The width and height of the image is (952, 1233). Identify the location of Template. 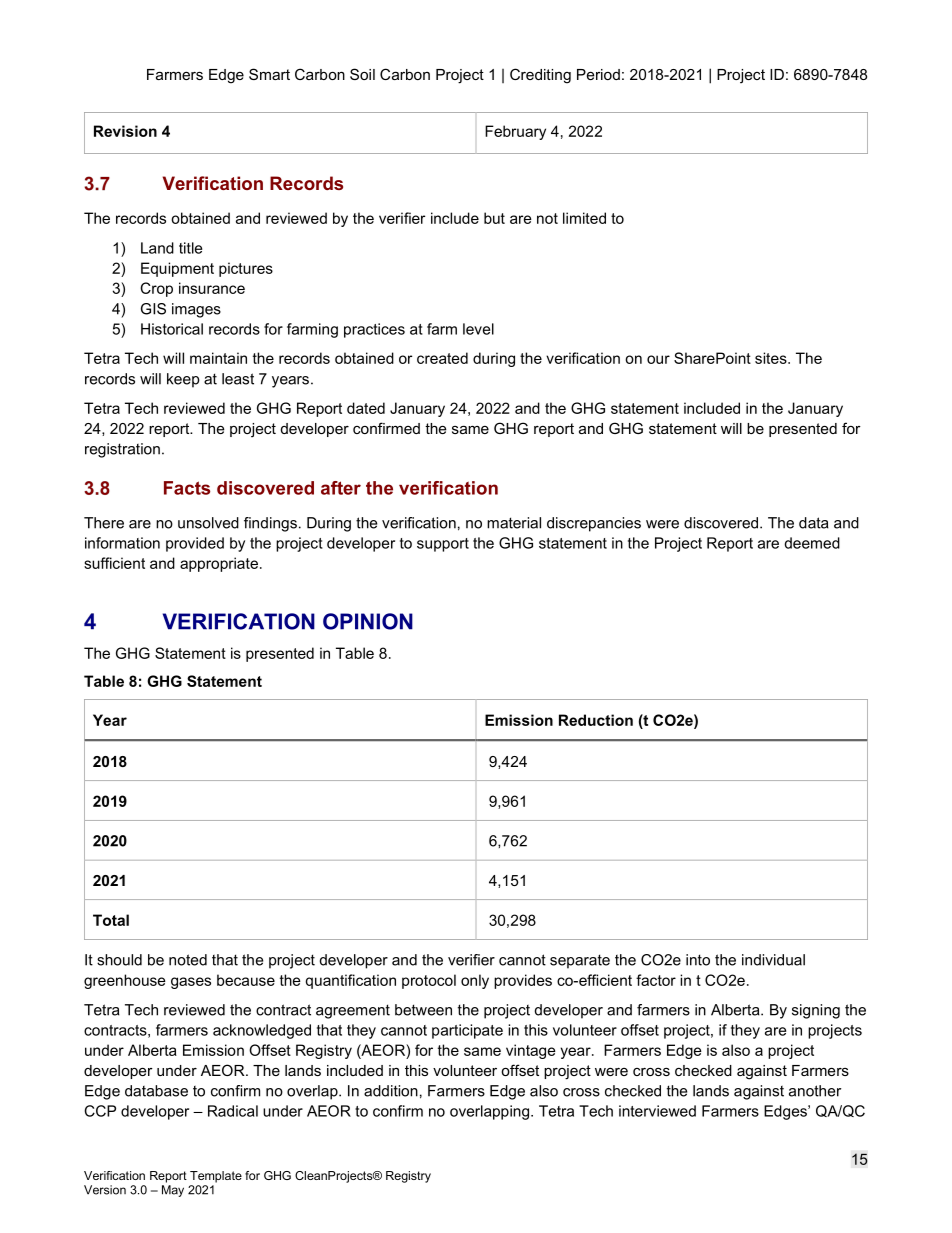
(216, 1177).
